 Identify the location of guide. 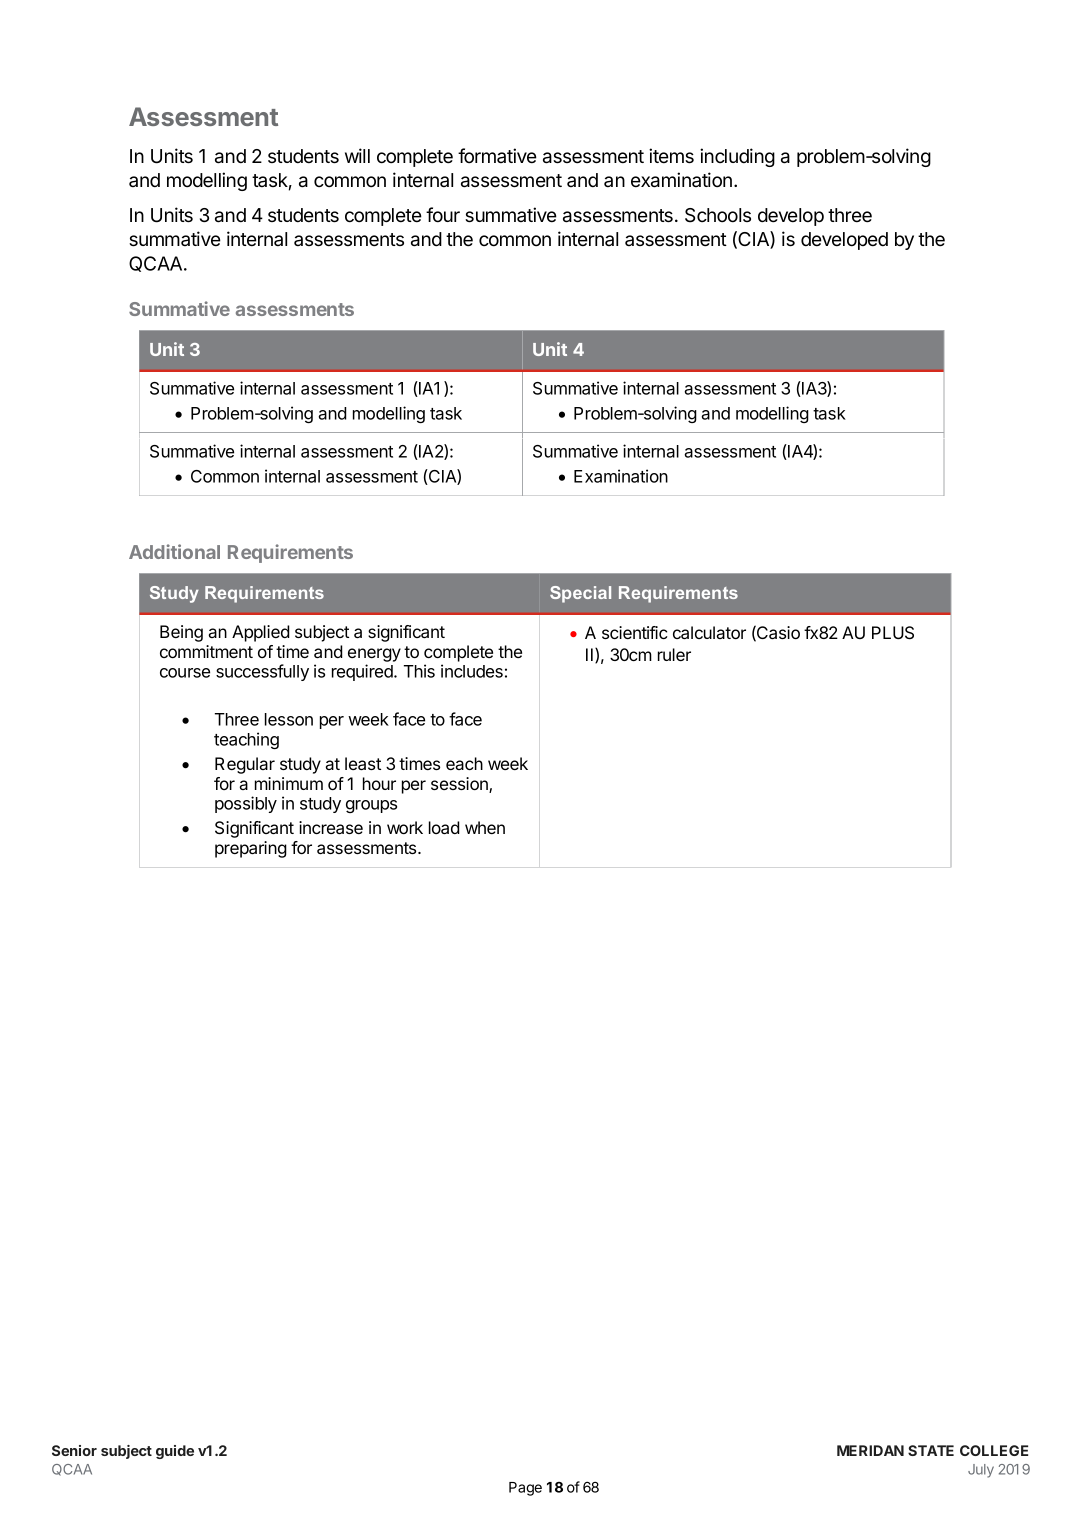
(175, 1452).
